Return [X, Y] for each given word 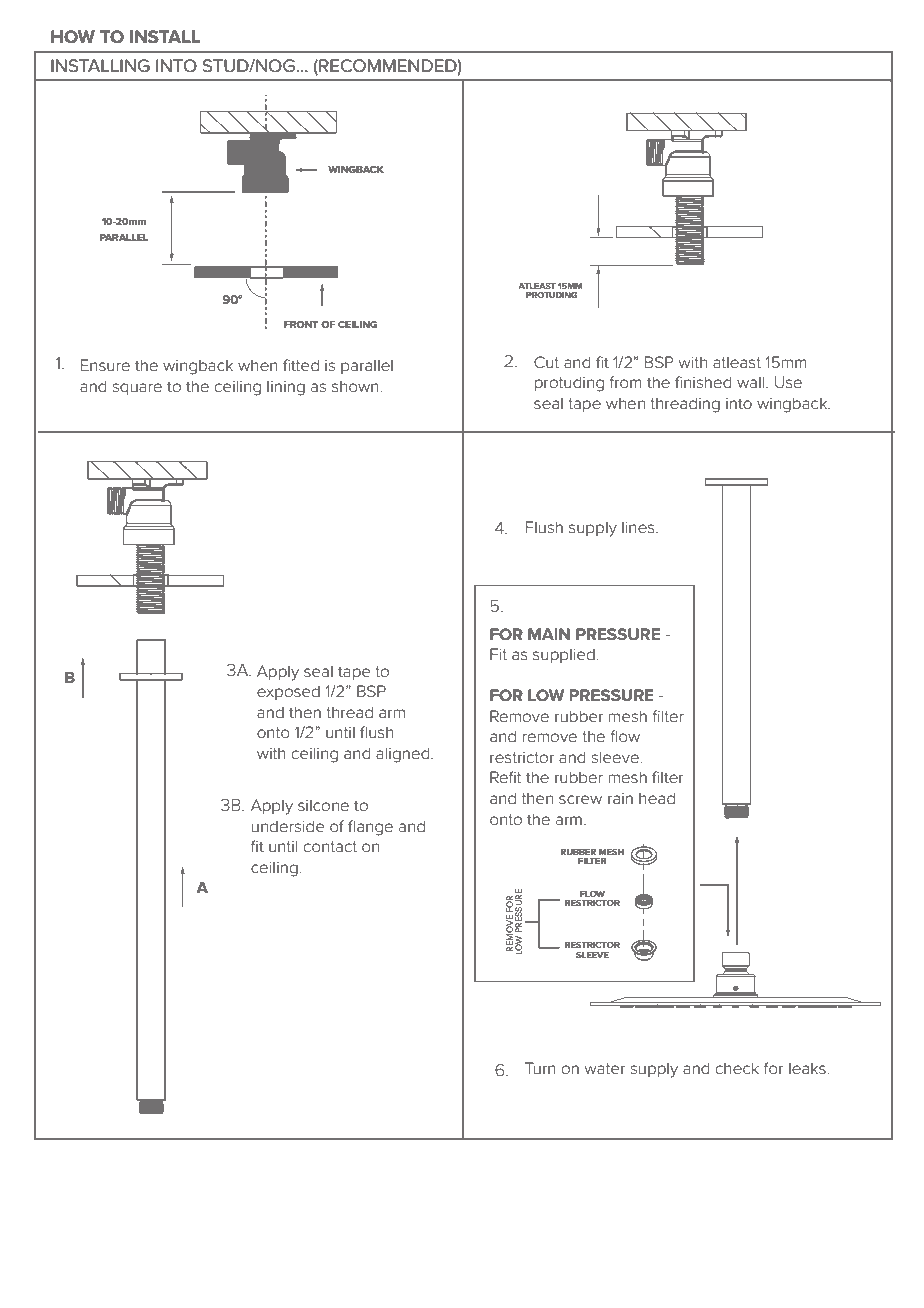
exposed [288, 692]
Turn [540, 1068]
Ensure [105, 365]
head [657, 798]
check [737, 1068]
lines [639, 527]
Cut [546, 362]
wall [752, 382]
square [137, 389]
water [604, 1068]
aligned [404, 755]
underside [288, 826]
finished [703, 382]
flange [370, 828]
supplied [565, 655]
